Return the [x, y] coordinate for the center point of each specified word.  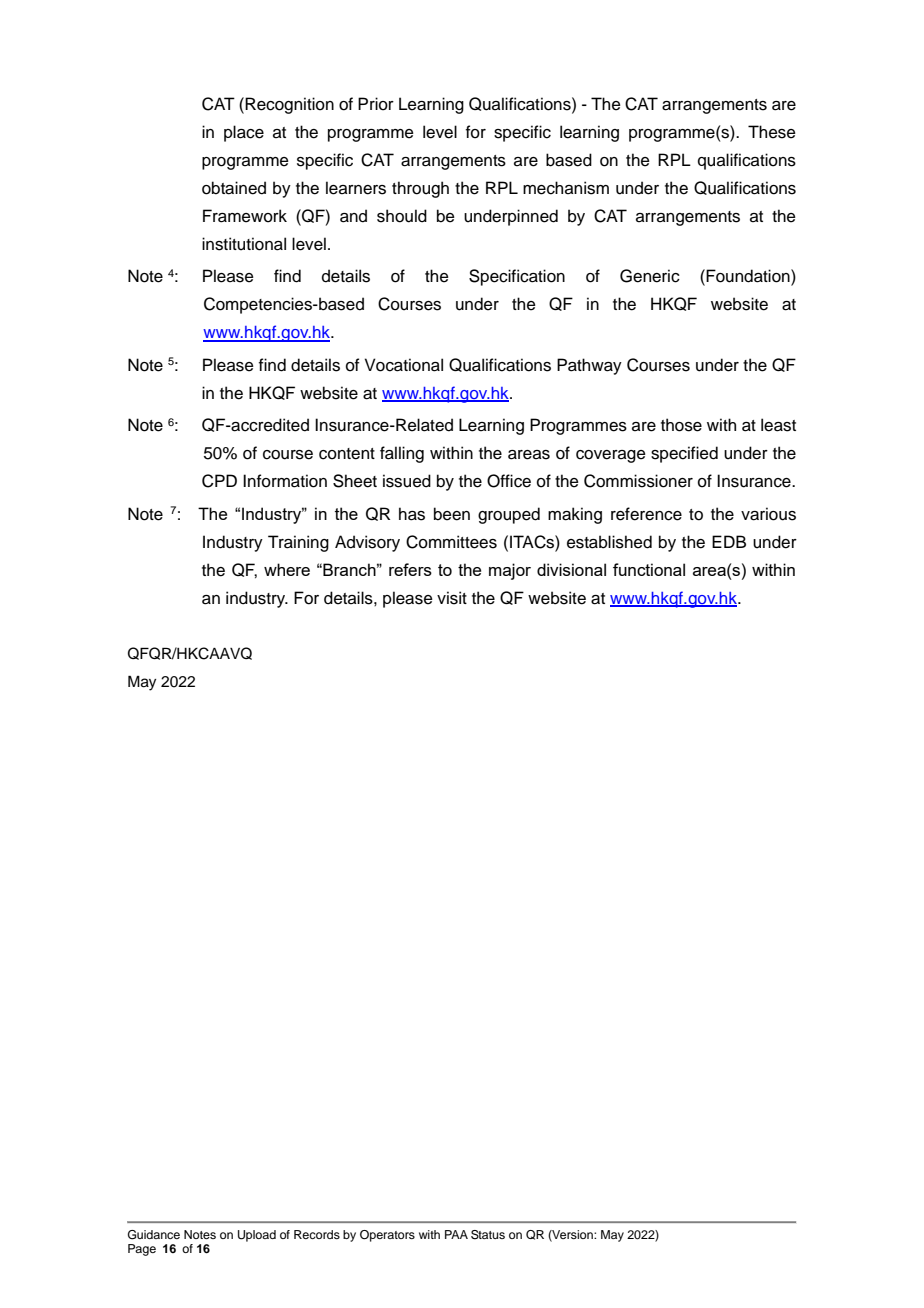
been [452, 514]
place [244, 133]
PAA [456, 1234]
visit [452, 598]
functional [649, 569]
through [420, 189]
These [772, 132]
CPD [219, 481]
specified [684, 454]
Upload [257, 1236]
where [287, 569]
